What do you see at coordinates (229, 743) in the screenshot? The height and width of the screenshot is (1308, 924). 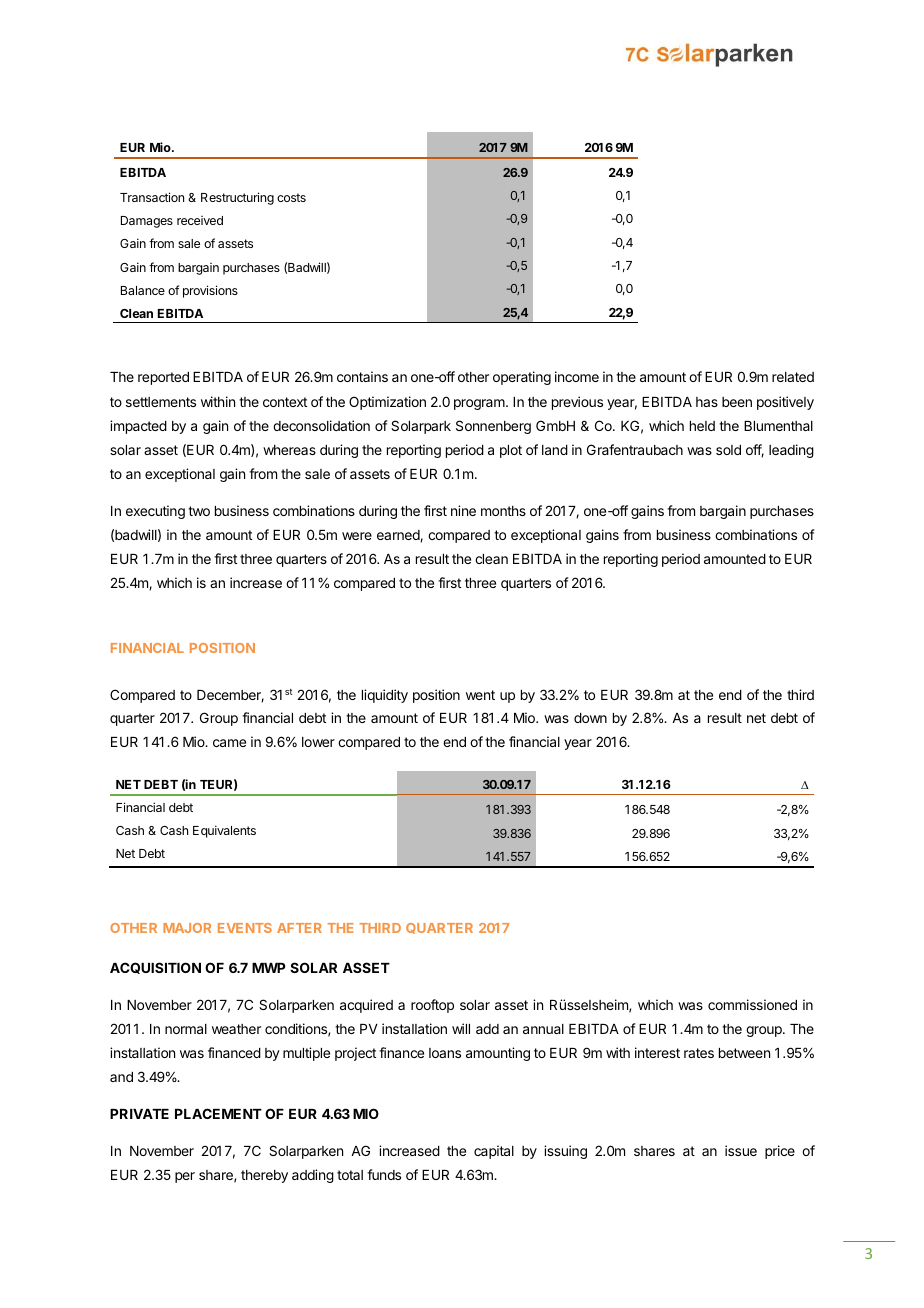 I see `came` at bounding box center [229, 743].
